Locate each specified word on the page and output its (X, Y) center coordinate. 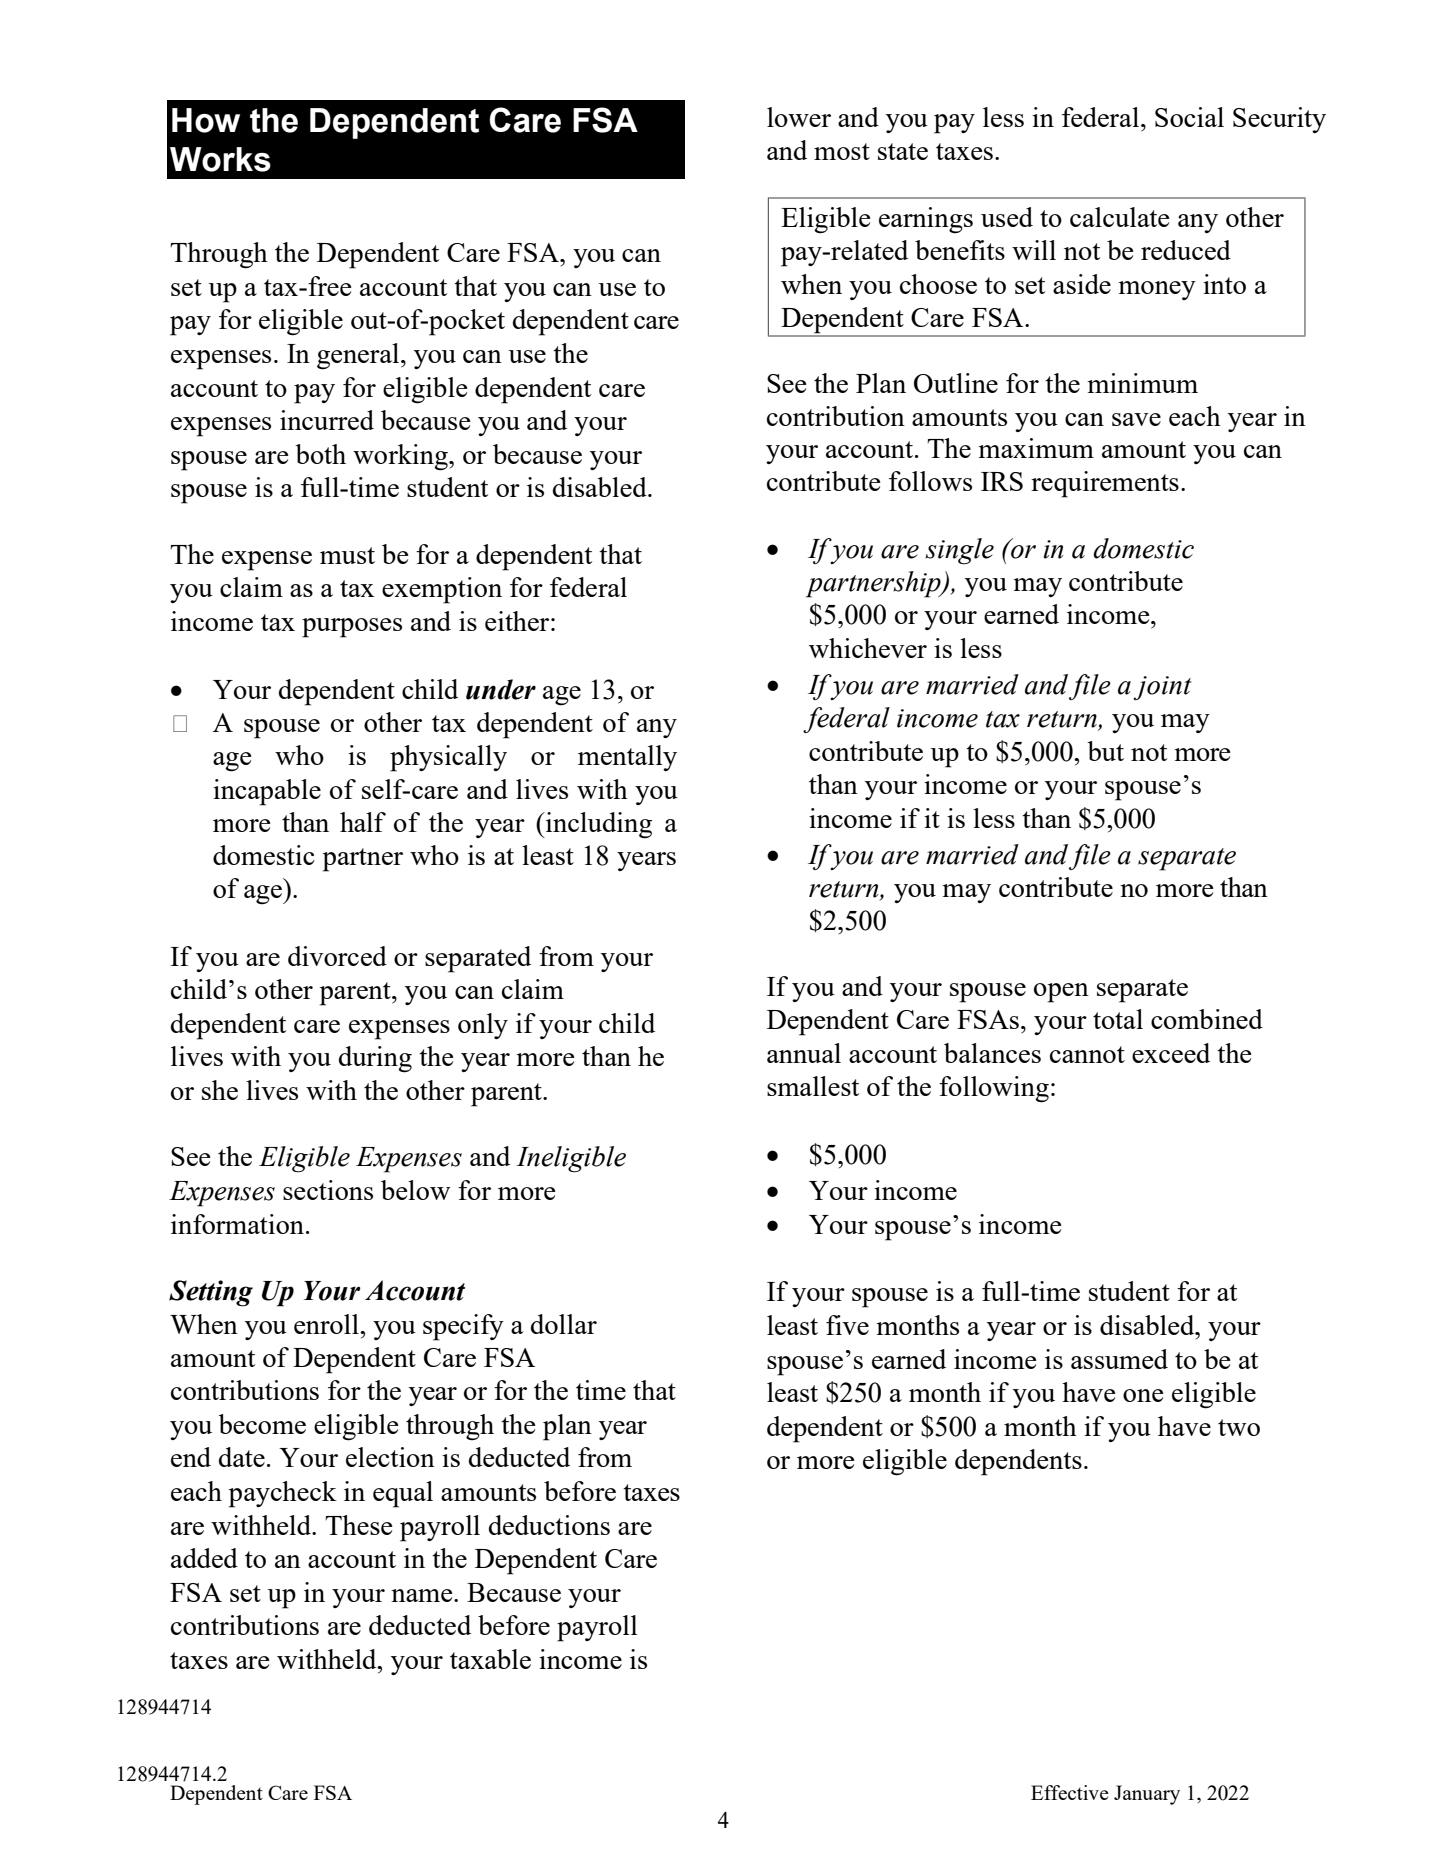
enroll (327, 1324)
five (847, 1325)
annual (804, 1053)
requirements (1105, 484)
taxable (490, 1659)
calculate (1120, 217)
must (347, 555)
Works (220, 159)
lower (799, 117)
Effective (1070, 1792)
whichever (868, 648)
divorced (337, 956)
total (1118, 1019)
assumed (1119, 1359)
